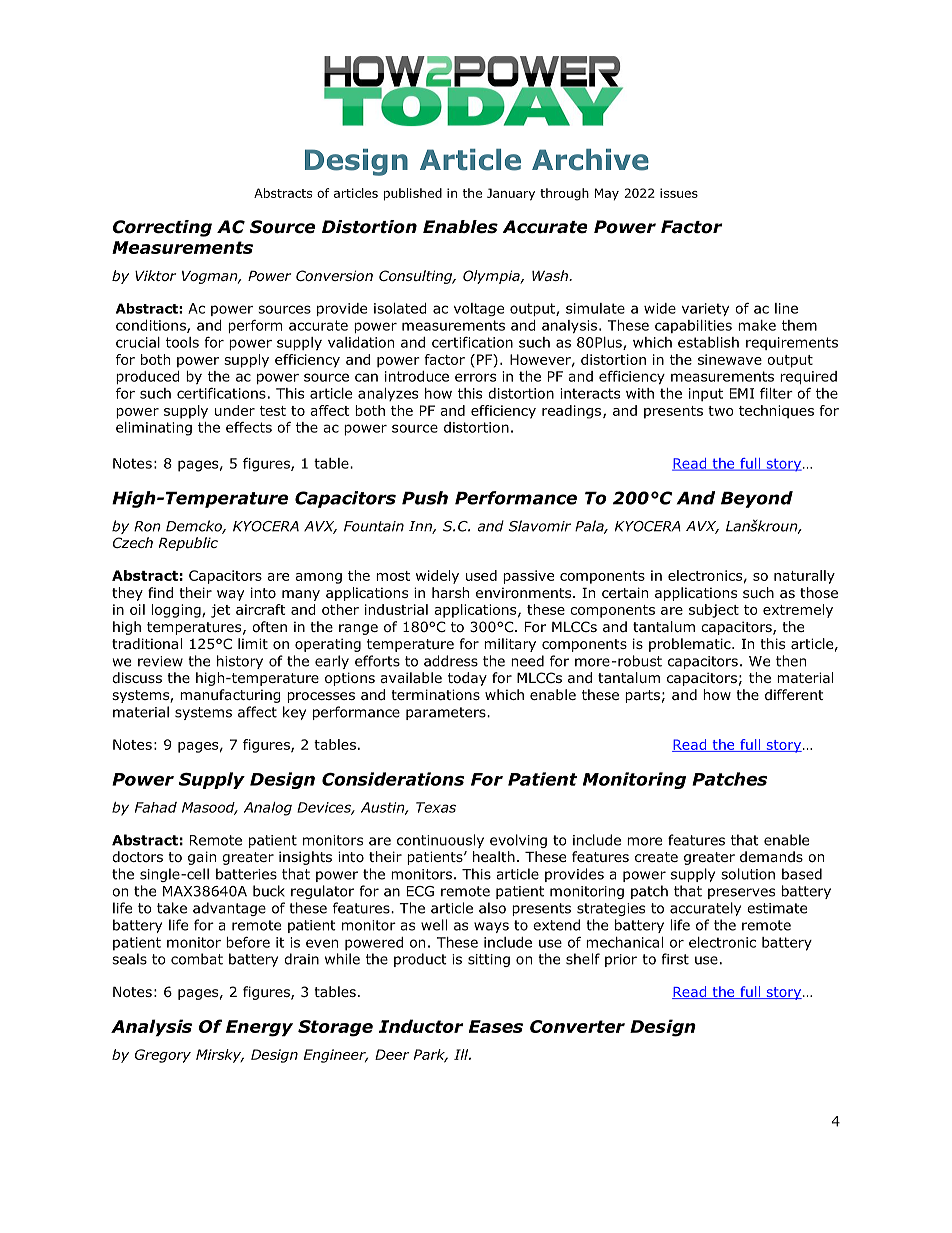 The width and height of the screenshot is (952, 1233). Describe the element at coordinates (447, 713) in the screenshot. I see `parameters` at that location.
